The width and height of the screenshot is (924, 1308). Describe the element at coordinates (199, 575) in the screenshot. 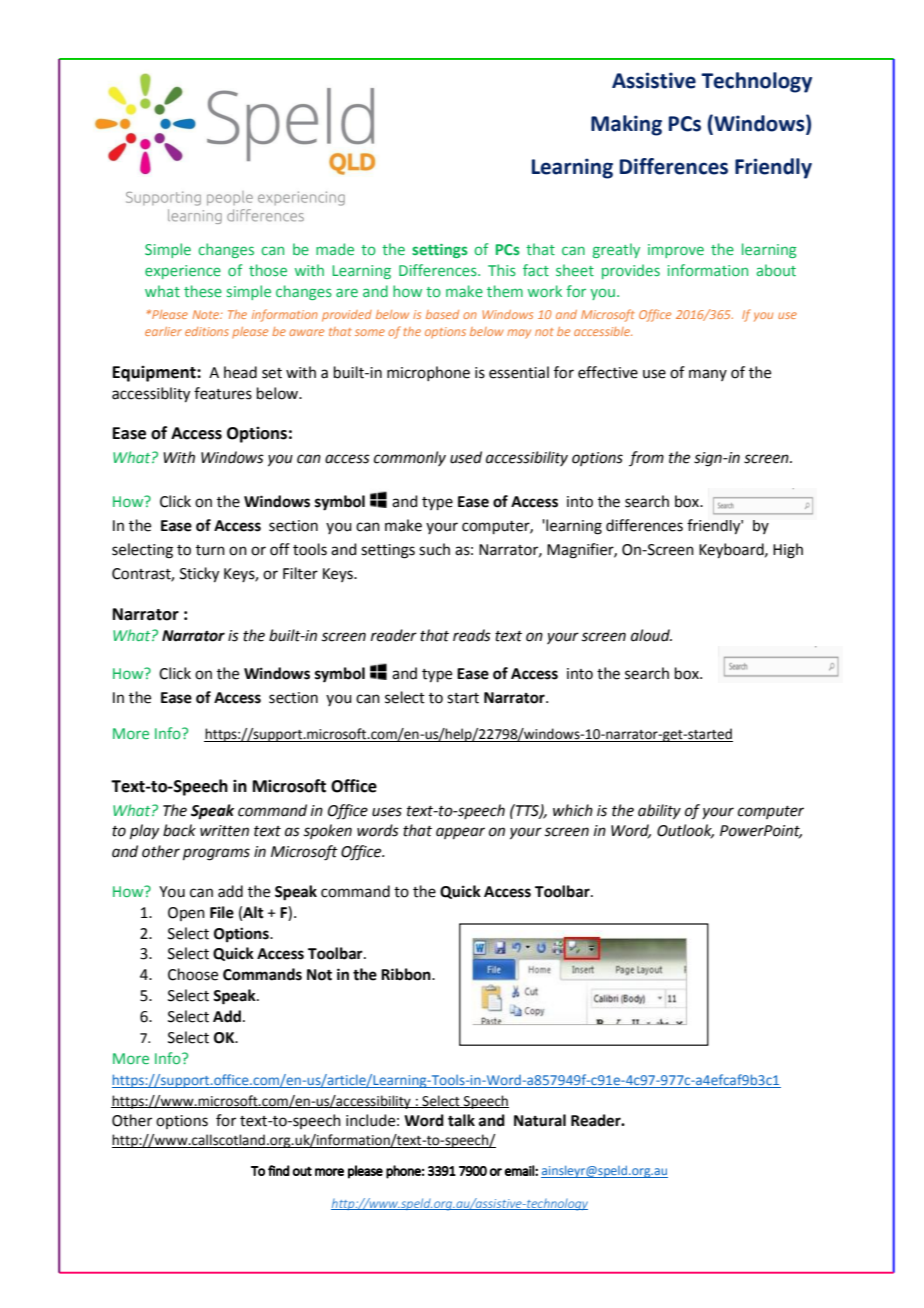

I see `Sticky` at that location.
